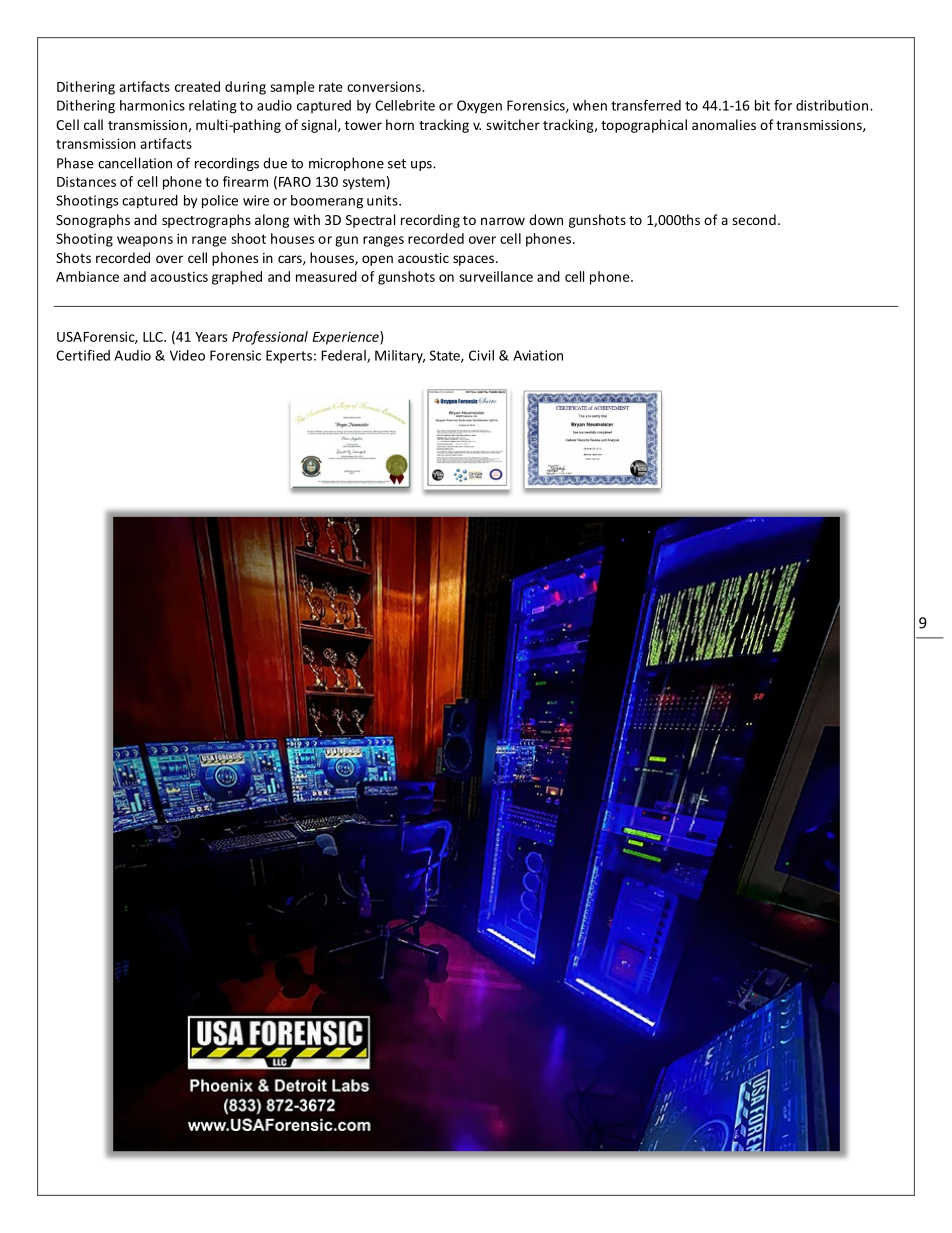 The height and width of the page is (1233, 952). Describe the element at coordinates (762, 105) in the page. I see `bit` at that location.
